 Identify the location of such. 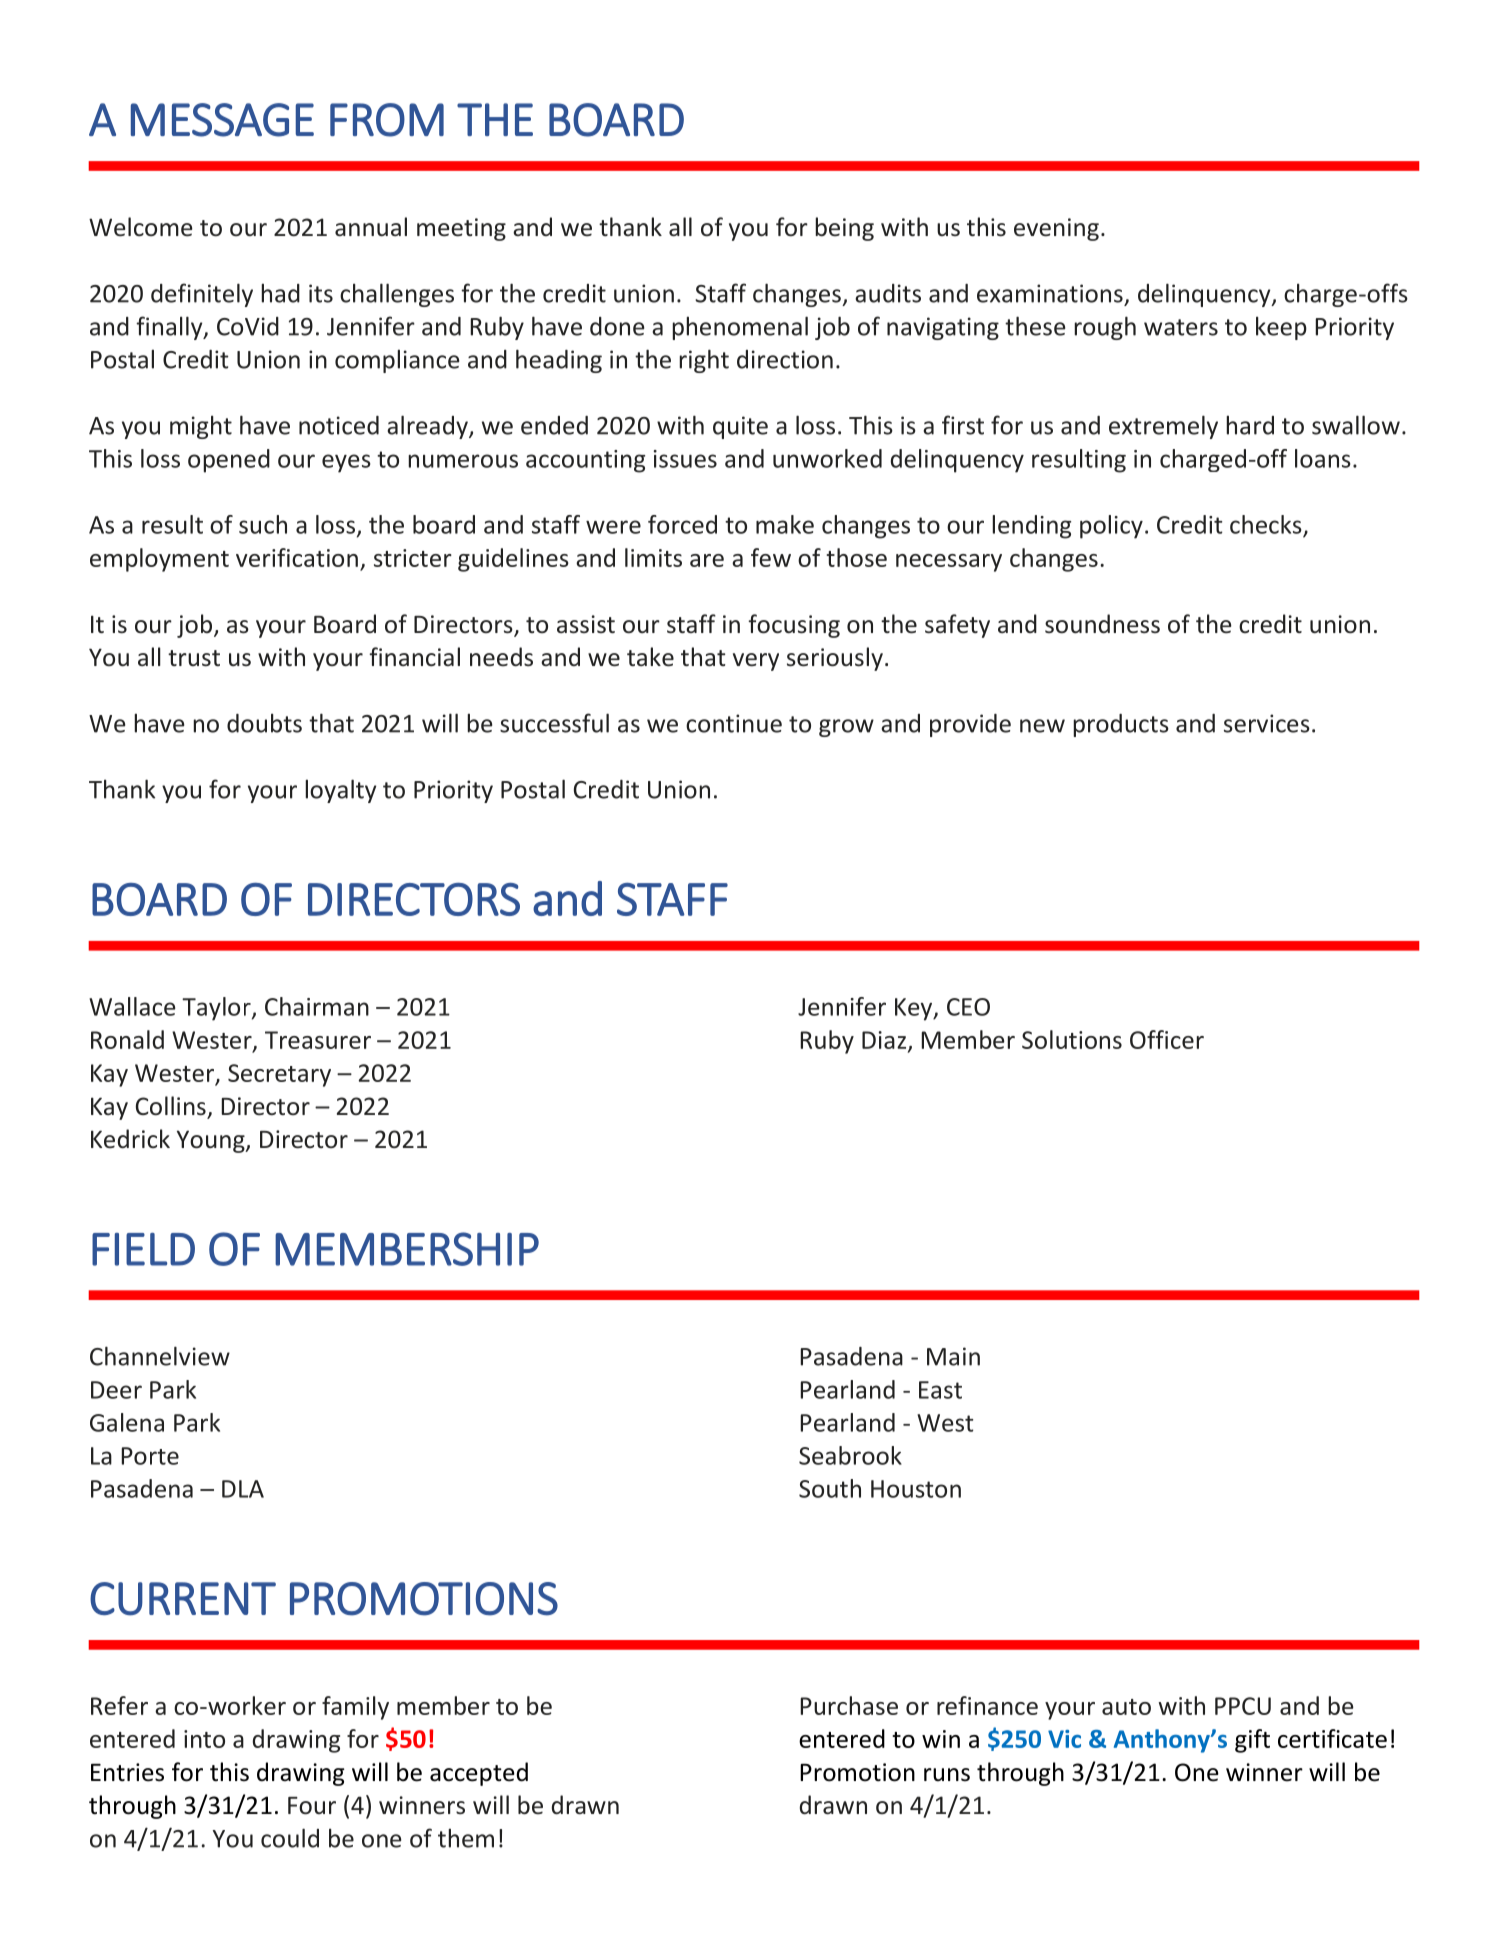
(263, 524).
